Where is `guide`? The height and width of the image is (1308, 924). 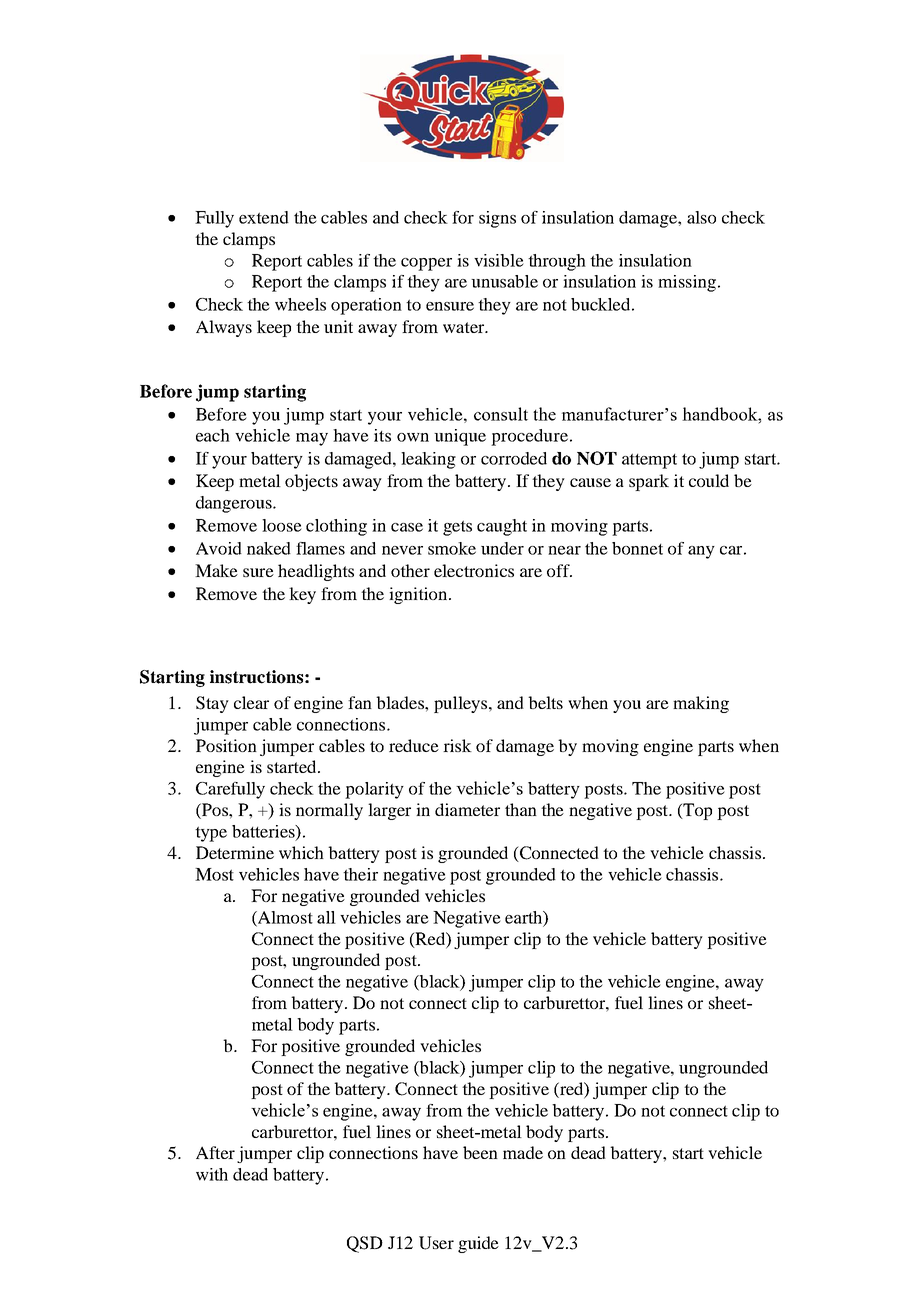
guide is located at coordinates (478, 1244).
